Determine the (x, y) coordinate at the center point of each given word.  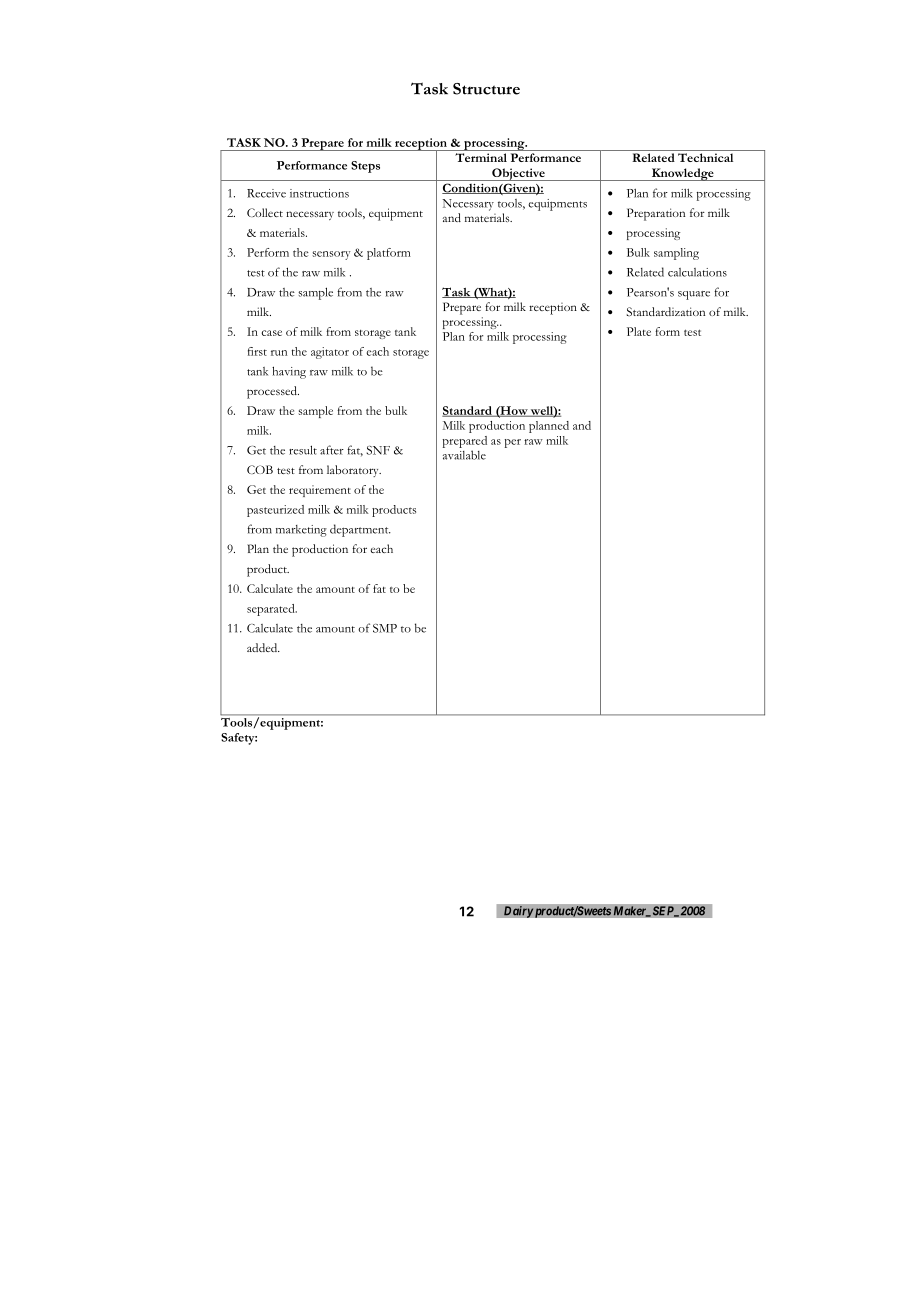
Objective (518, 174)
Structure (486, 89)
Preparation (656, 214)
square (694, 295)
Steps (365, 167)
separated (272, 610)
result (303, 450)
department (360, 530)
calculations (697, 272)
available (464, 455)
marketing (301, 531)
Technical (705, 157)
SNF (378, 450)
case (271, 333)
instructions (319, 193)
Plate (639, 331)
